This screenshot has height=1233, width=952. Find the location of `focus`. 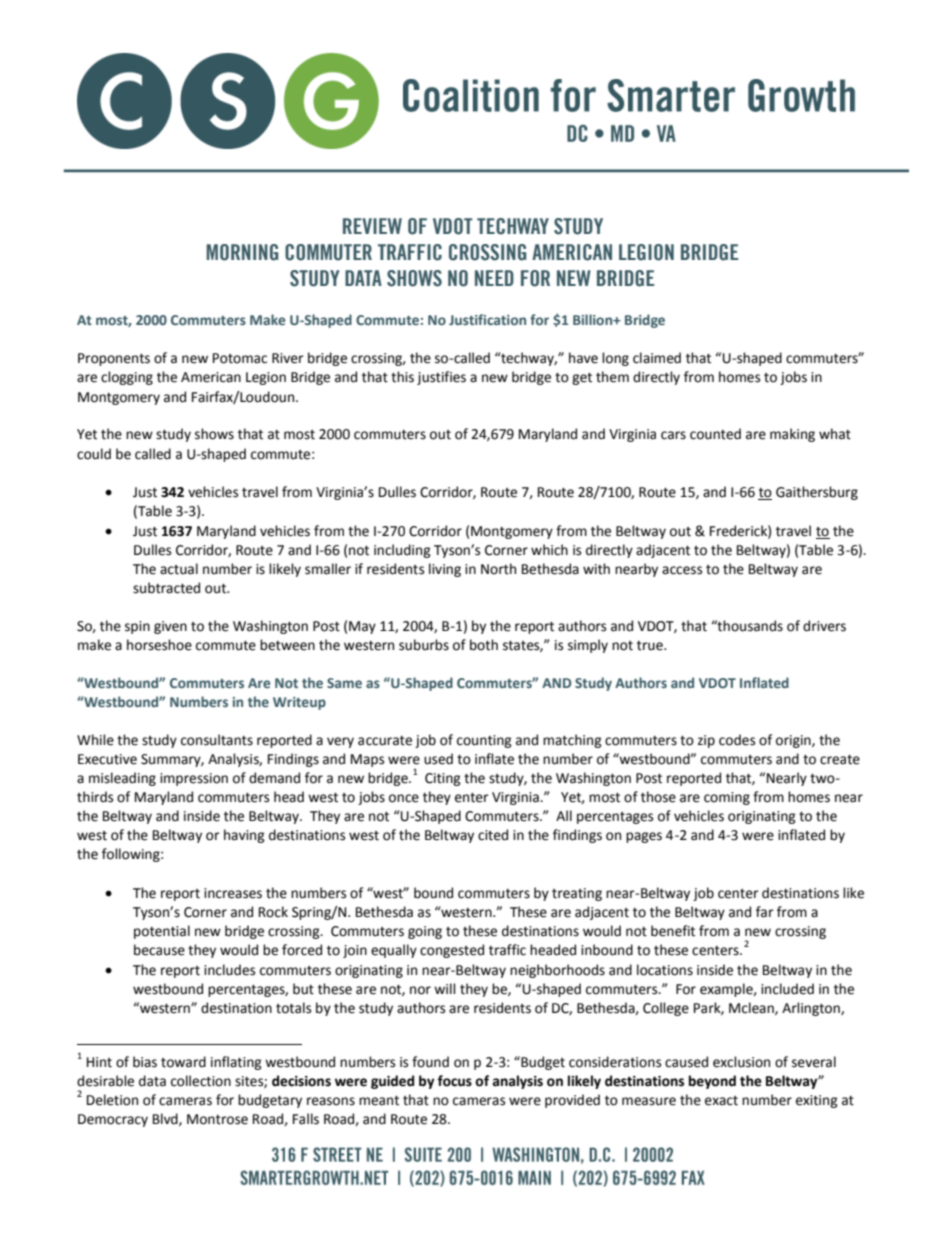

focus is located at coordinates (454, 1081).
